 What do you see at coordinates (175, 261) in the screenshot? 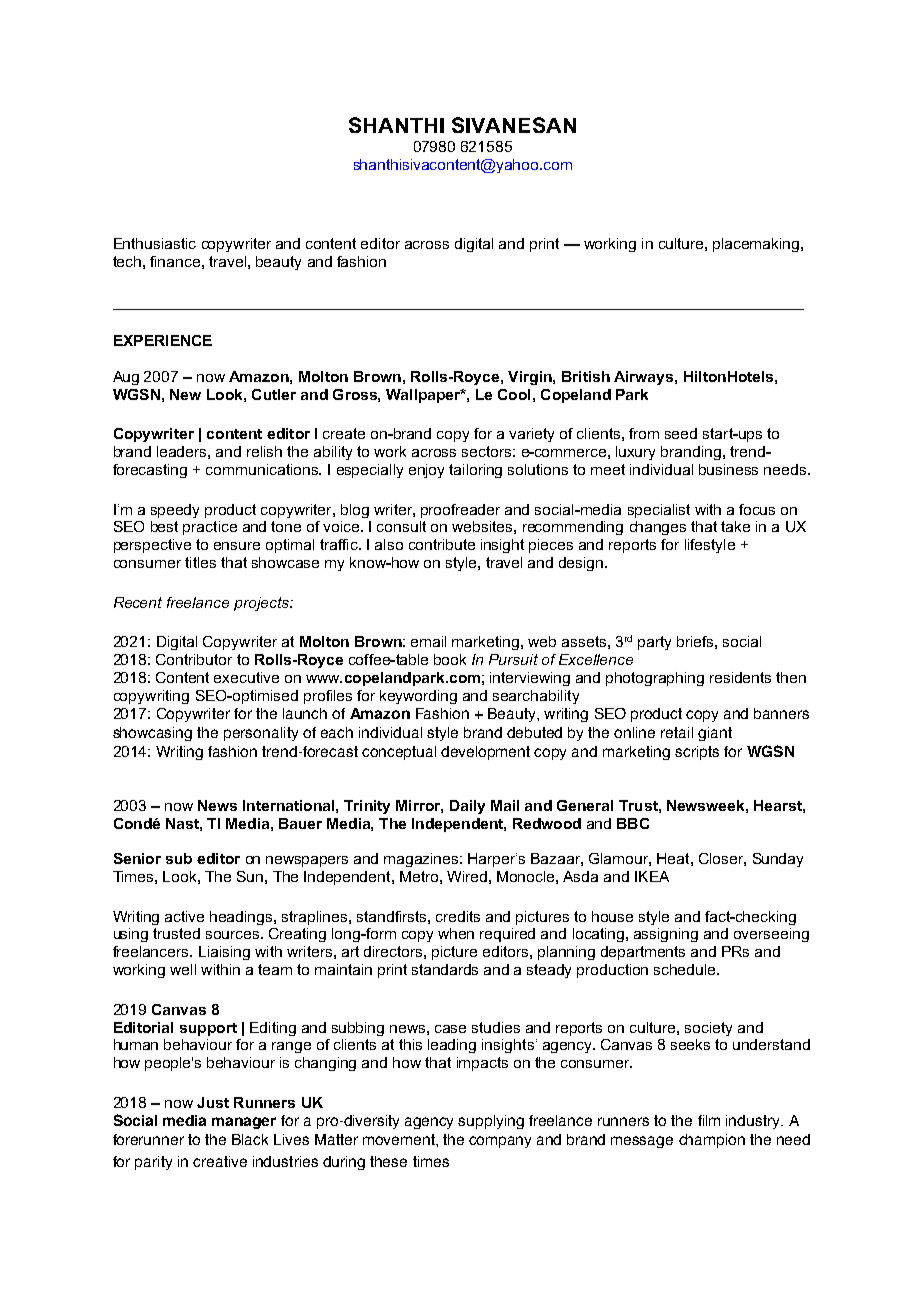
I see `finance` at bounding box center [175, 261].
